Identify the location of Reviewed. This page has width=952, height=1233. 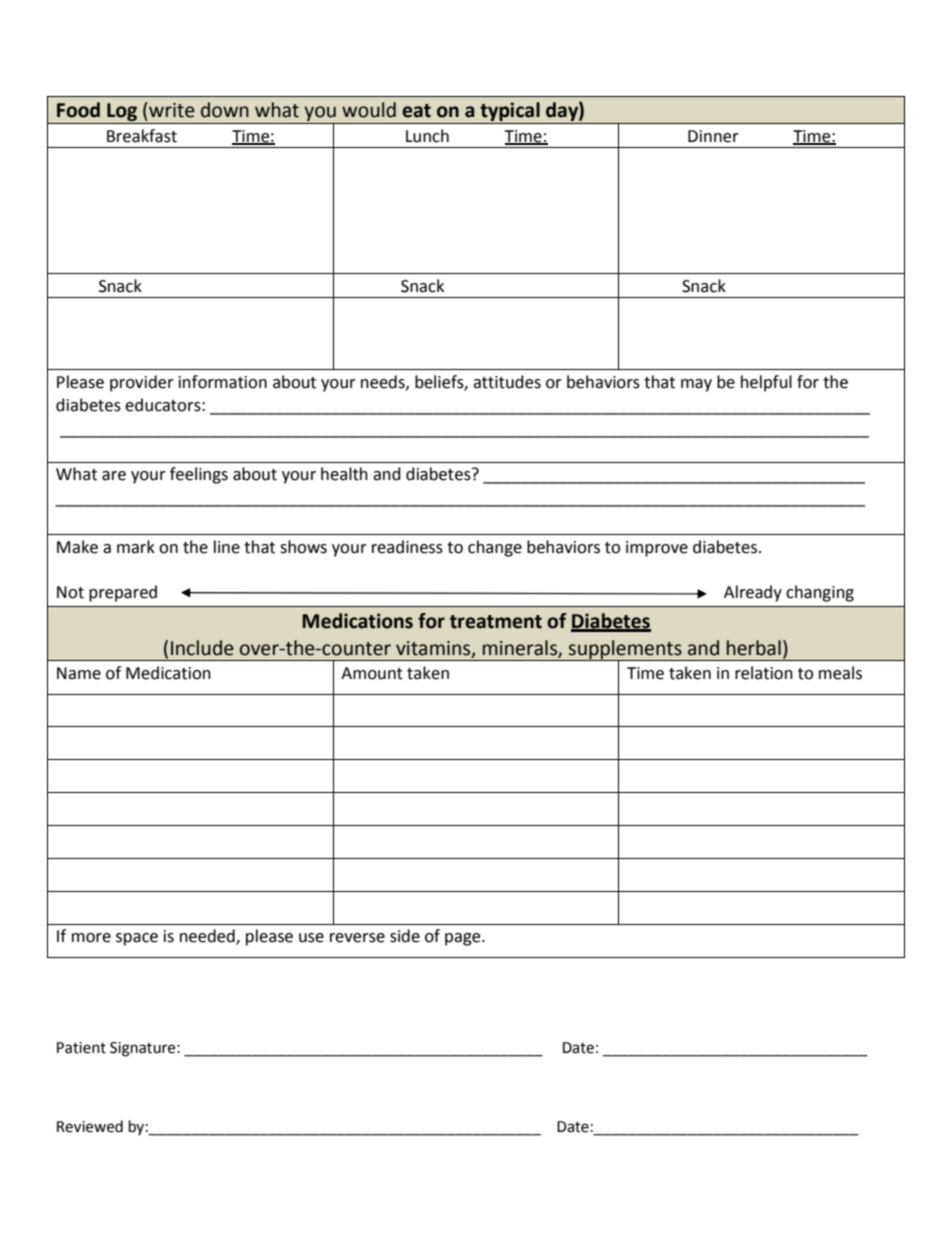
(90, 1126).
